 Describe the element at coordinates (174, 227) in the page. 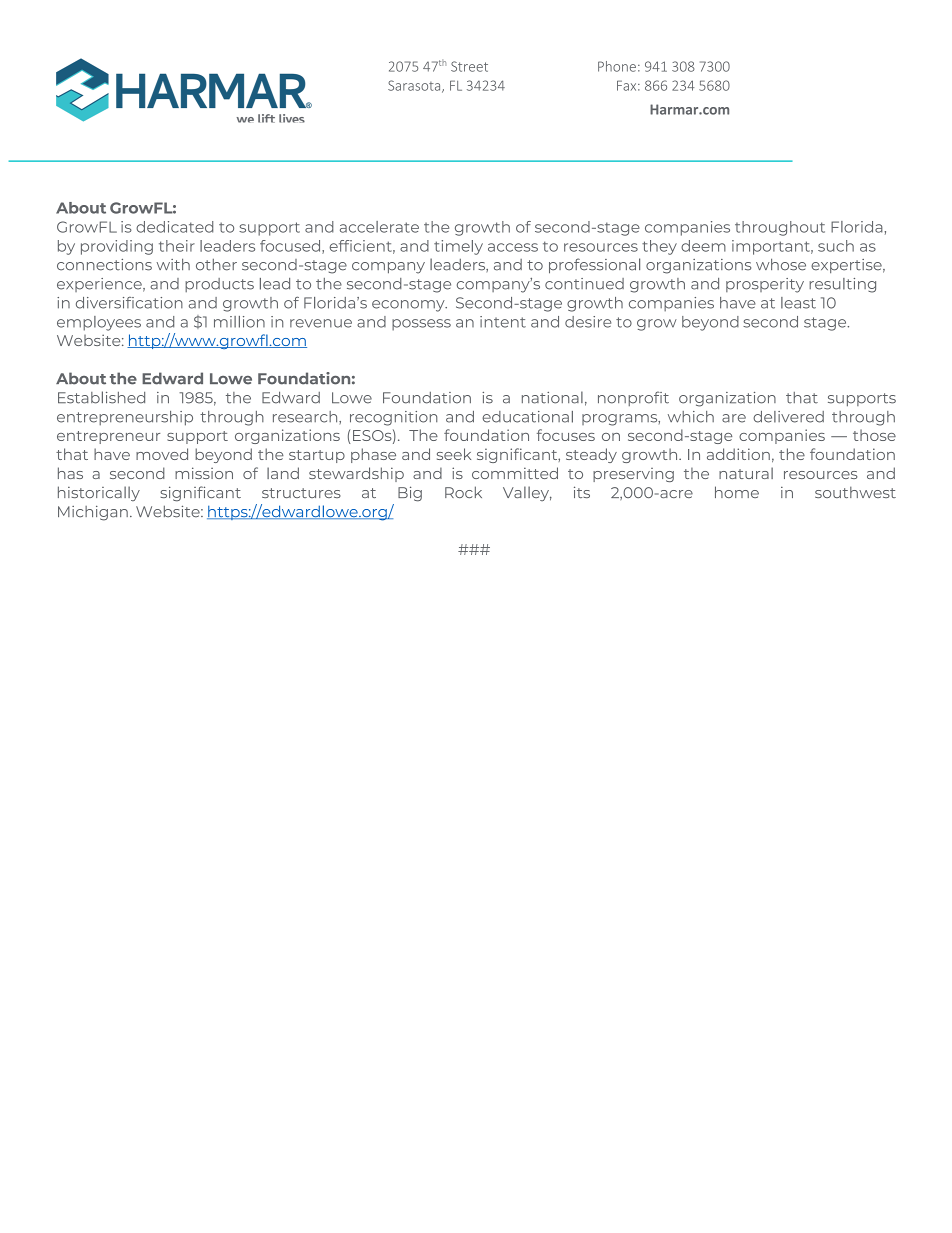

I see `dedicated` at that location.
